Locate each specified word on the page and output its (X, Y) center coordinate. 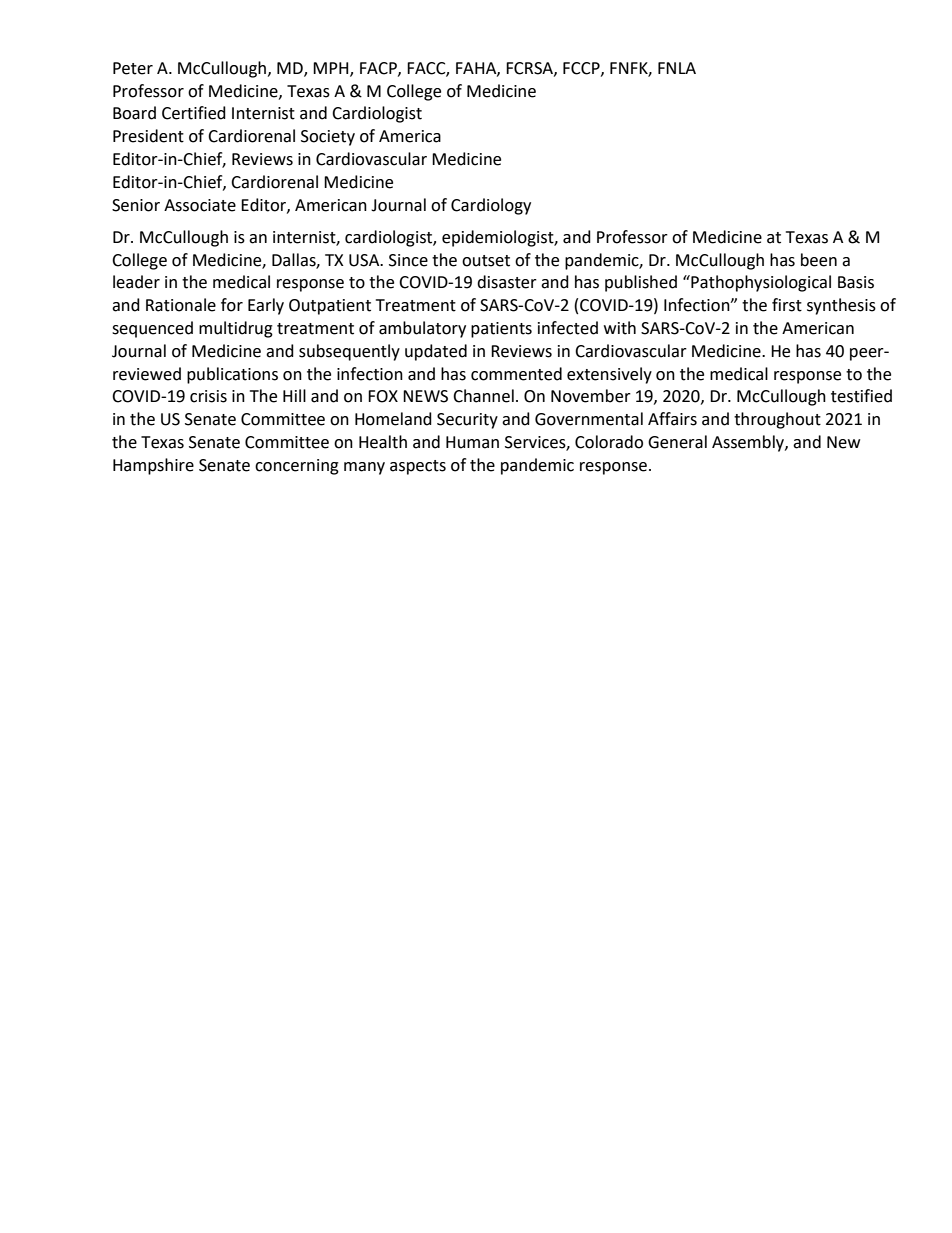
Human (472, 442)
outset (486, 261)
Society (328, 138)
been (819, 260)
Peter (133, 68)
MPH (332, 69)
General (677, 442)
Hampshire (153, 466)
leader (136, 282)
